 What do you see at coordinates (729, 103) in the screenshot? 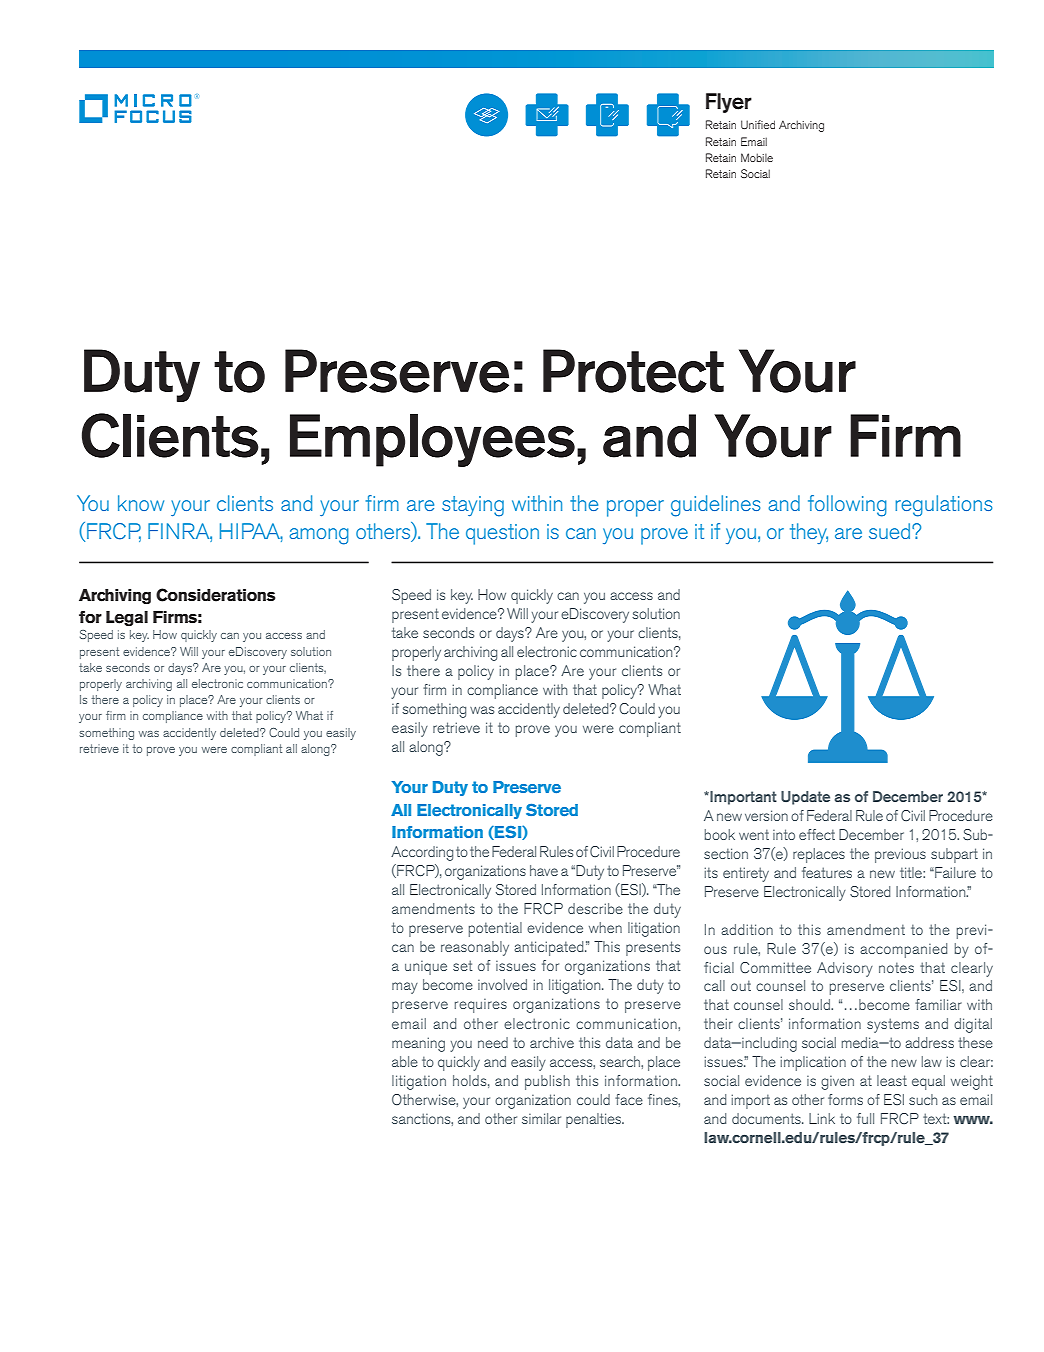
I see `Flyer` at bounding box center [729, 103].
